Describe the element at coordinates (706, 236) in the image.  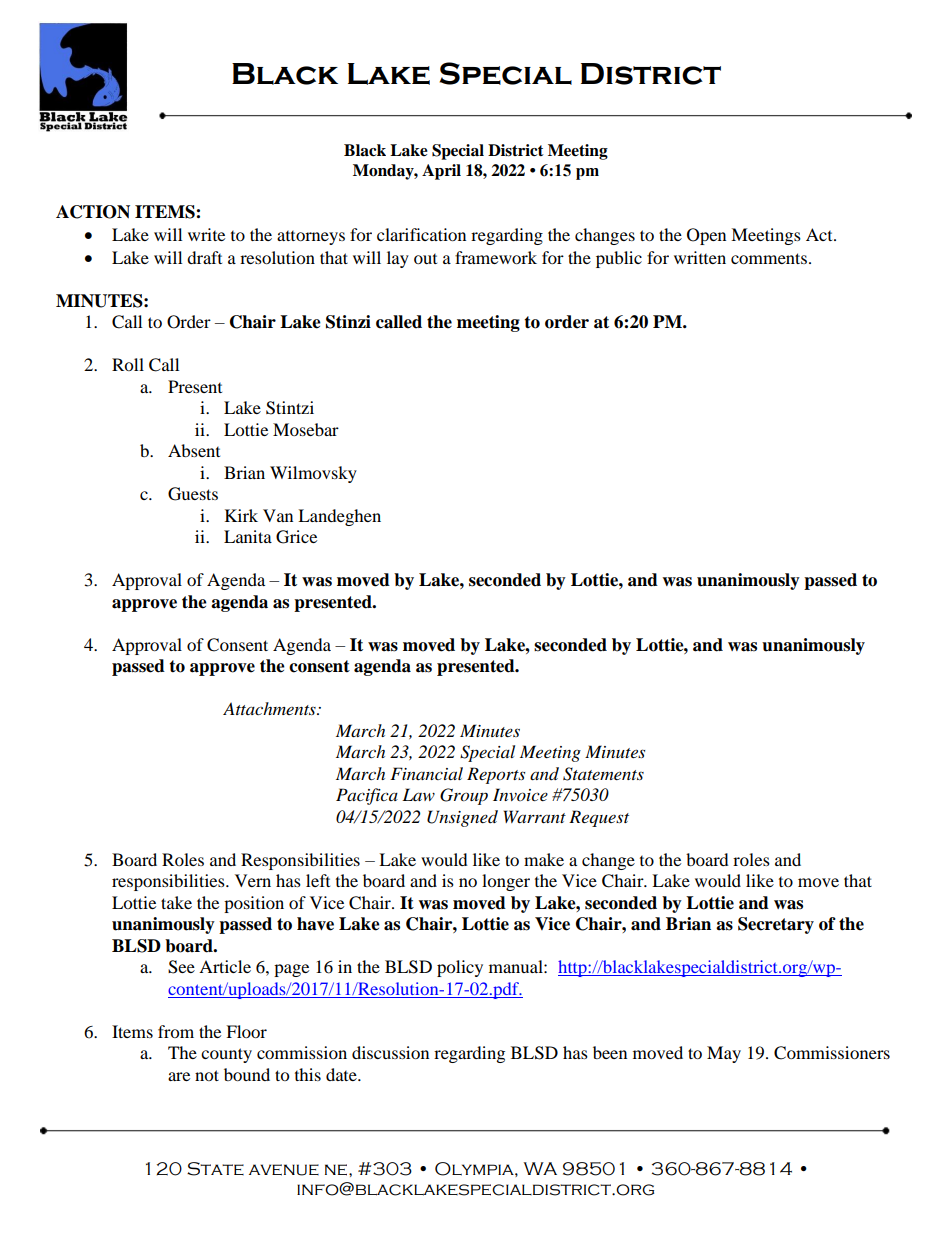
I see `Open` at that location.
